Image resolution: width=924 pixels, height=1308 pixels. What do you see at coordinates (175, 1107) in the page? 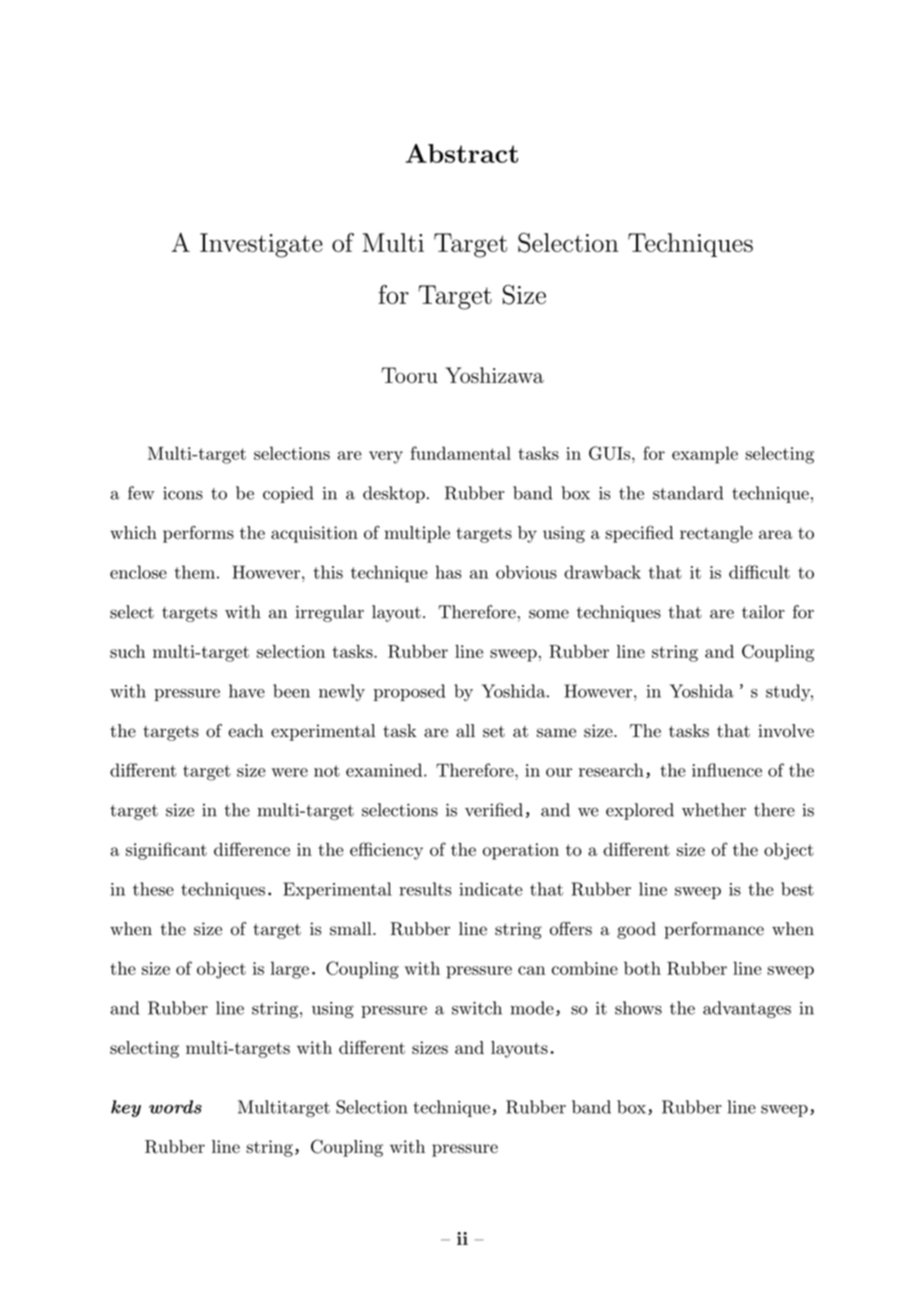
I see `words` at bounding box center [175, 1107].
